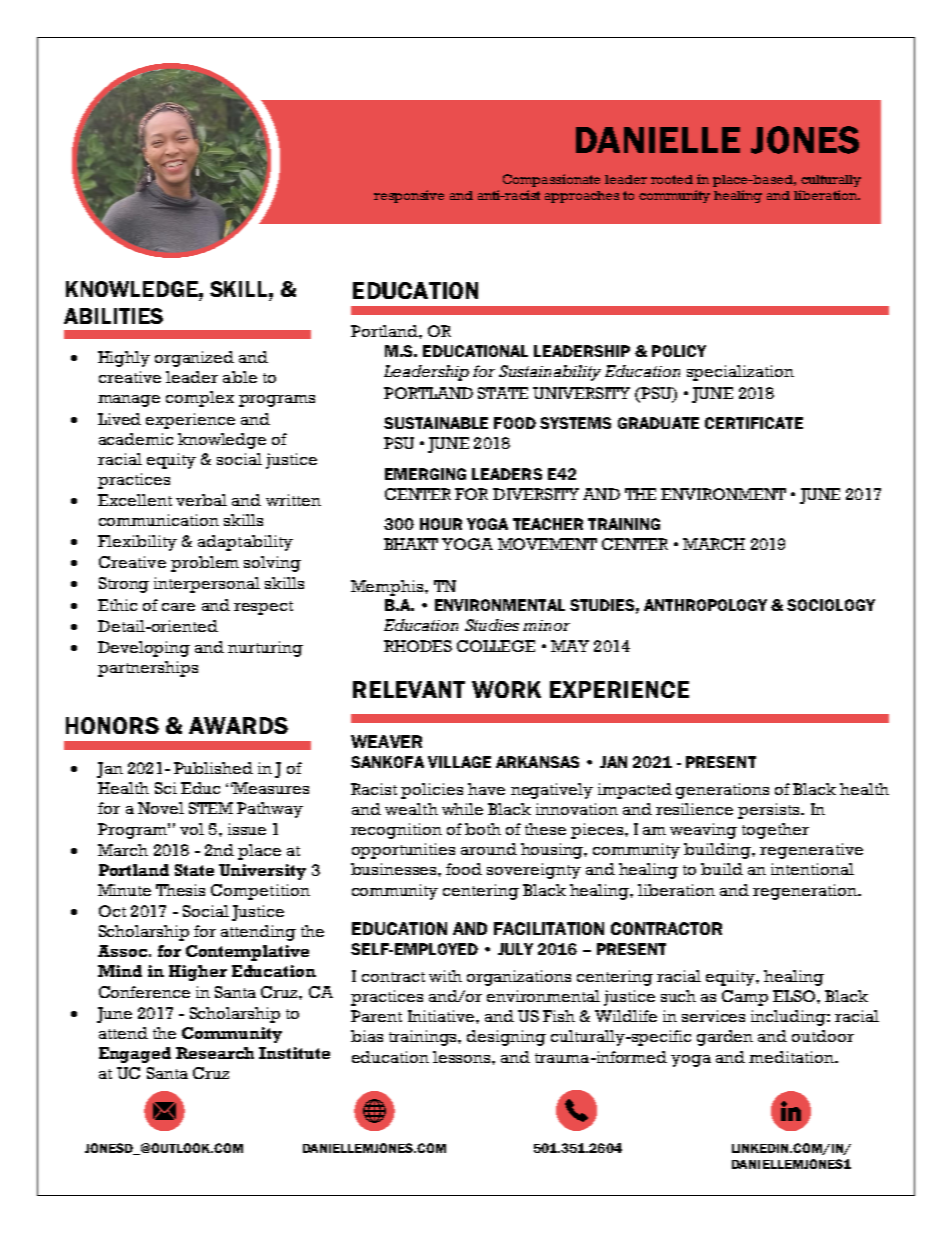 Image resolution: width=952 pixels, height=1233 pixels. Describe the element at coordinates (409, 196) in the screenshot. I see `responsive` at that location.
